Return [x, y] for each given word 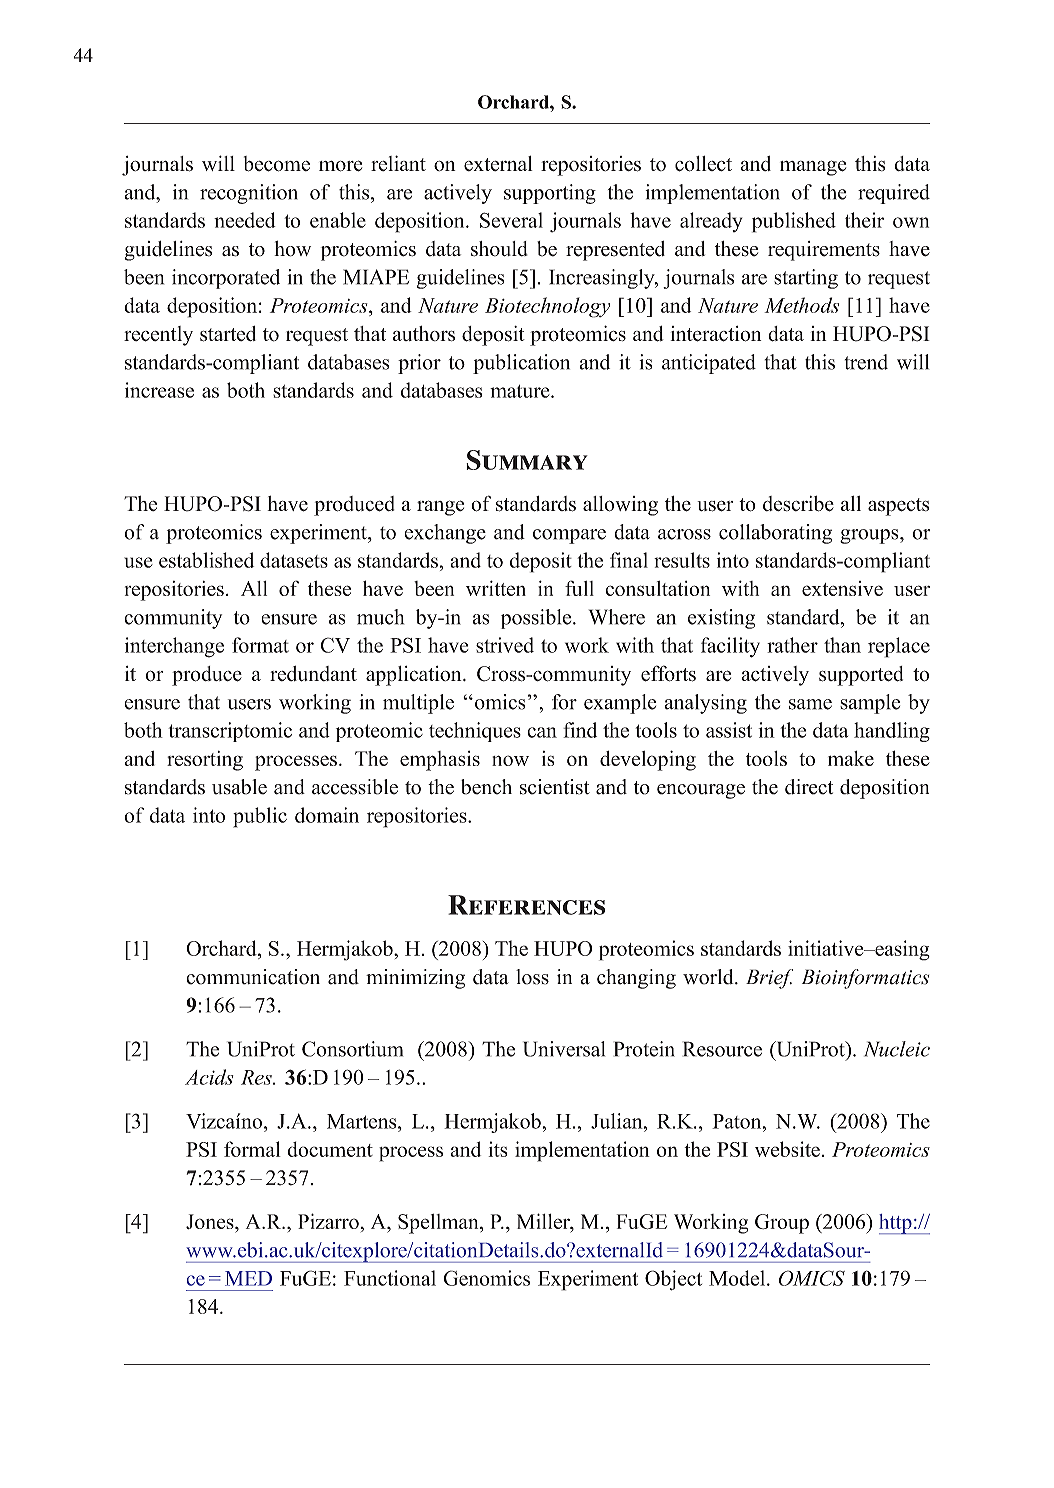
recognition [249, 194]
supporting [550, 194]
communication [253, 977]
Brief [769, 979]
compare [569, 536]
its [498, 1149]
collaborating [775, 534]
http [896, 1224]
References [526, 905]
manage [813, 168]
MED [248, 1278]
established [206, 560]
